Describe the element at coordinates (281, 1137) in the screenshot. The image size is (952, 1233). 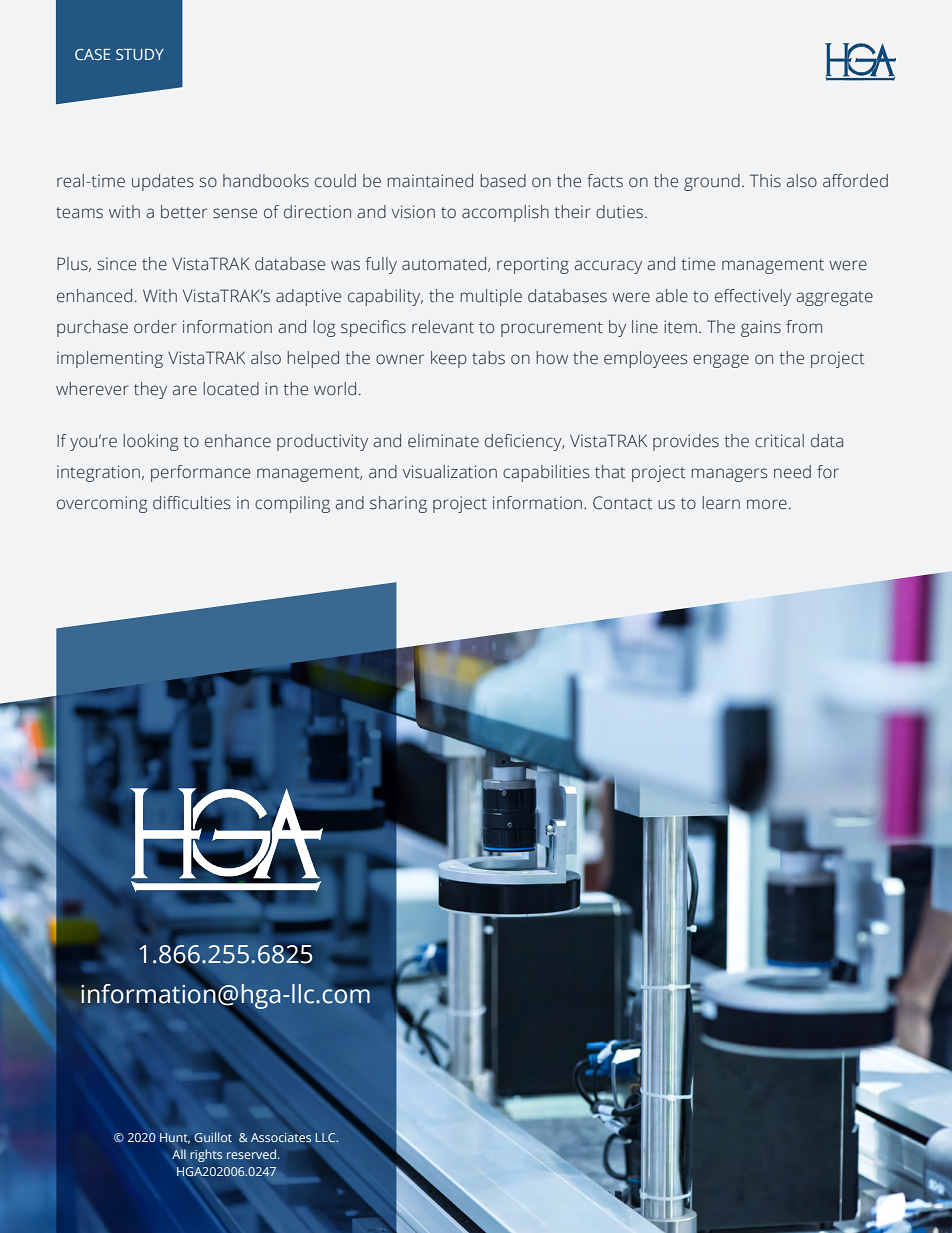
I see `Associates` at that location.
